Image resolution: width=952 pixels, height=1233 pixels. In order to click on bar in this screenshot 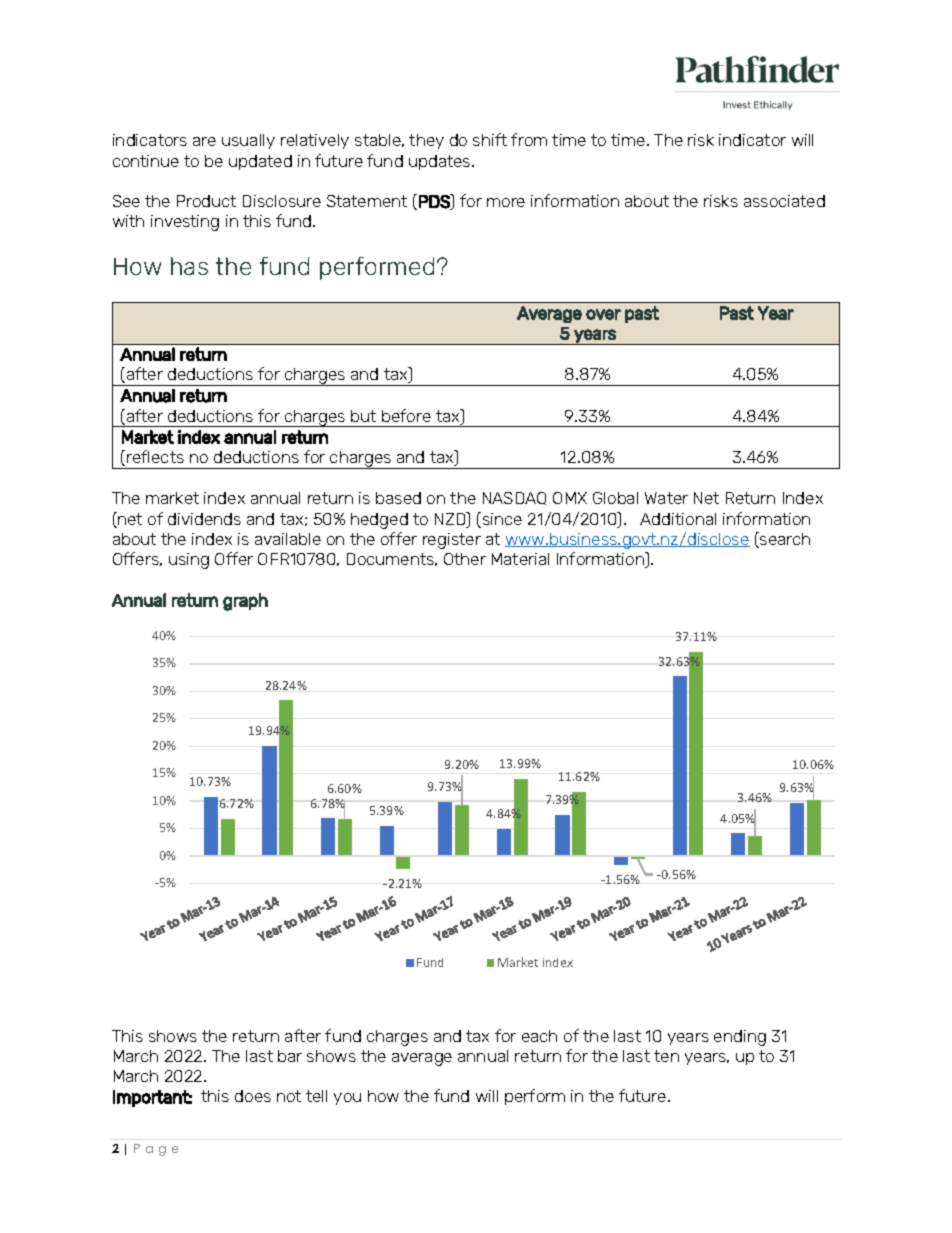, I will do `click(290, 1056)`.
